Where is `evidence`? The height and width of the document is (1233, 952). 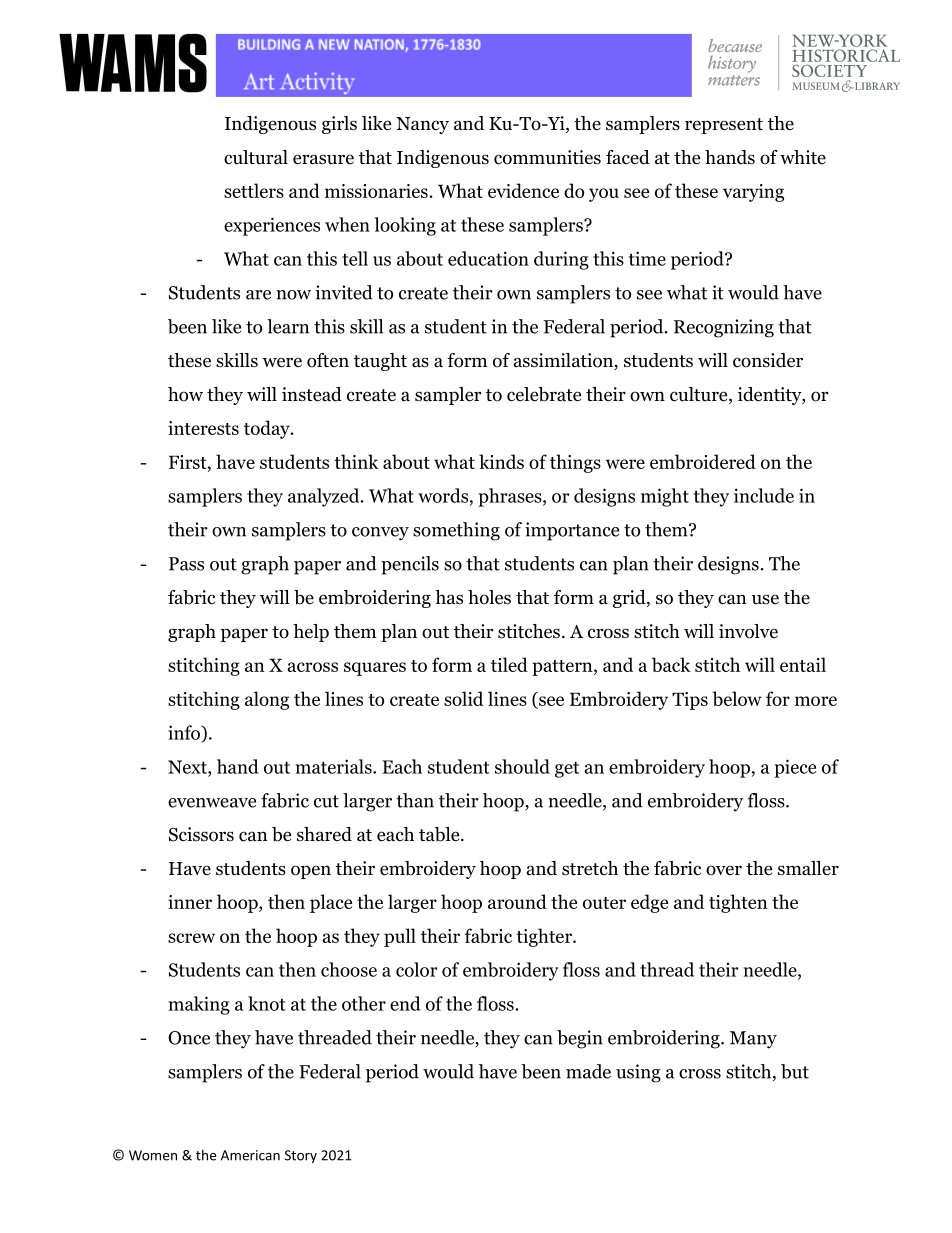 evidence is located at coordinates (523, 190).
